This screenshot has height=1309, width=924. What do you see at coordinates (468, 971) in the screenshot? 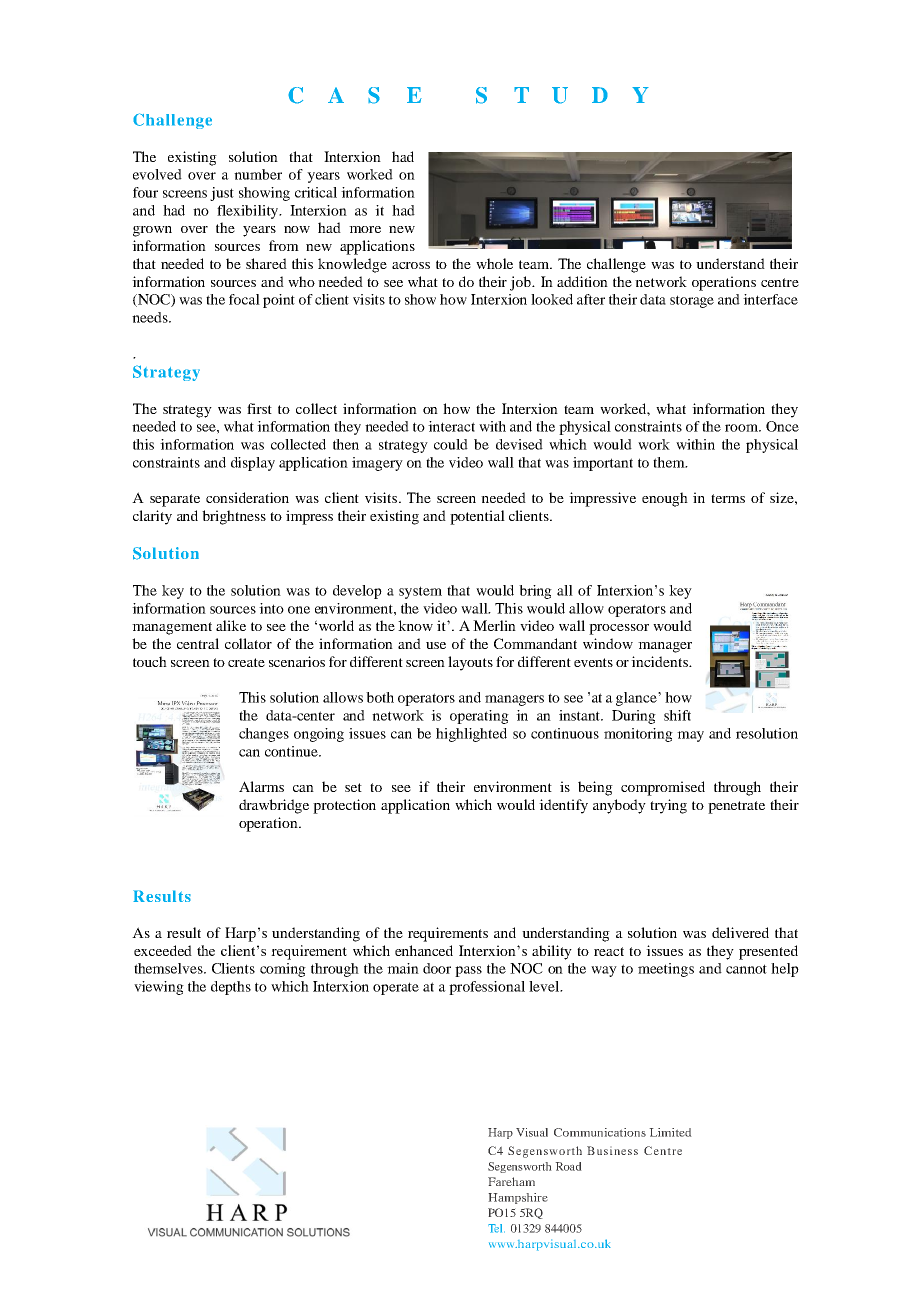
I see `pass` at bounding box center [468, 971].
